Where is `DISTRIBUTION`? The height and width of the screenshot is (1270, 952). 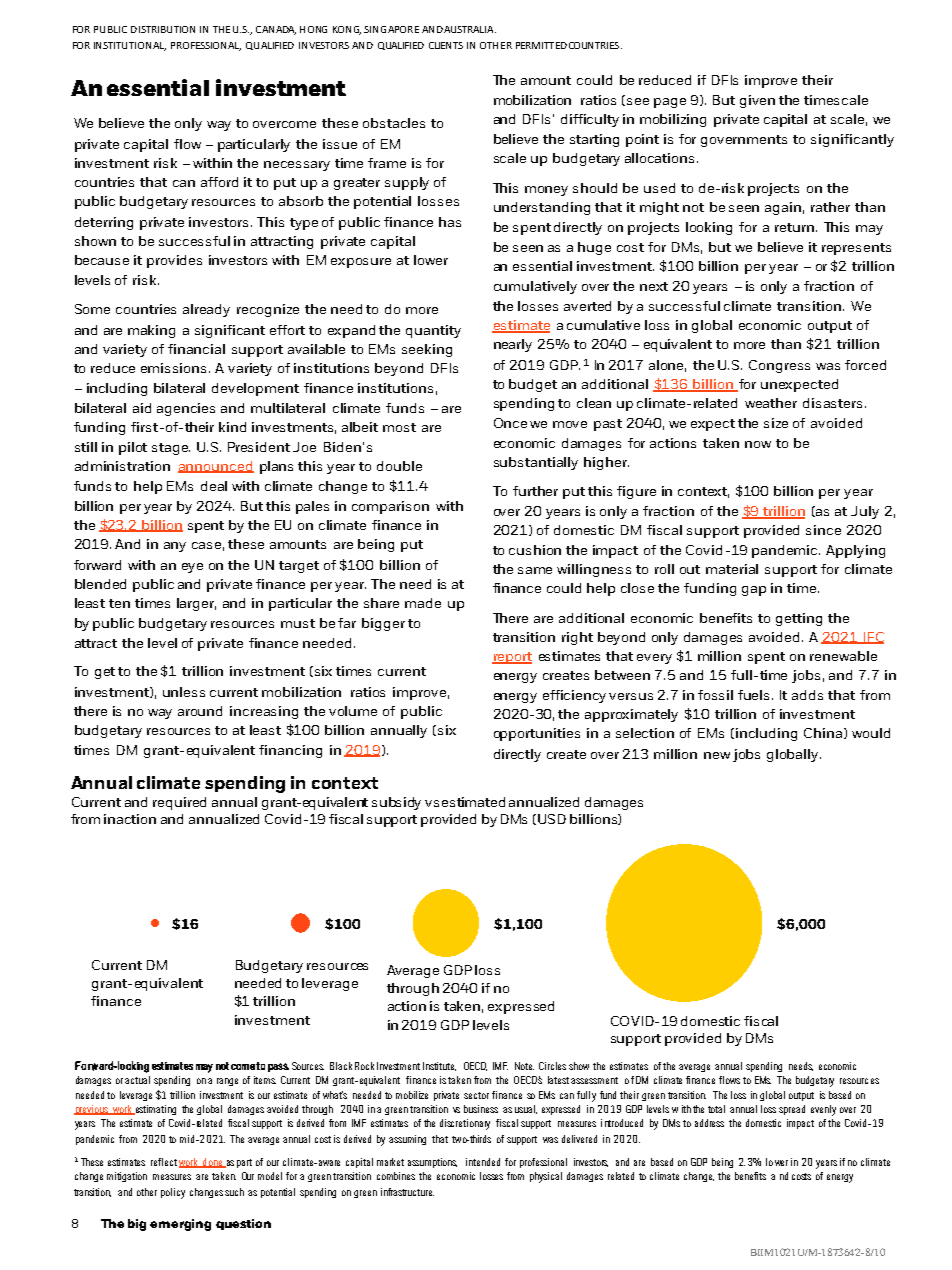 DISTRIBUTION is located at coordinates (163, 29).
